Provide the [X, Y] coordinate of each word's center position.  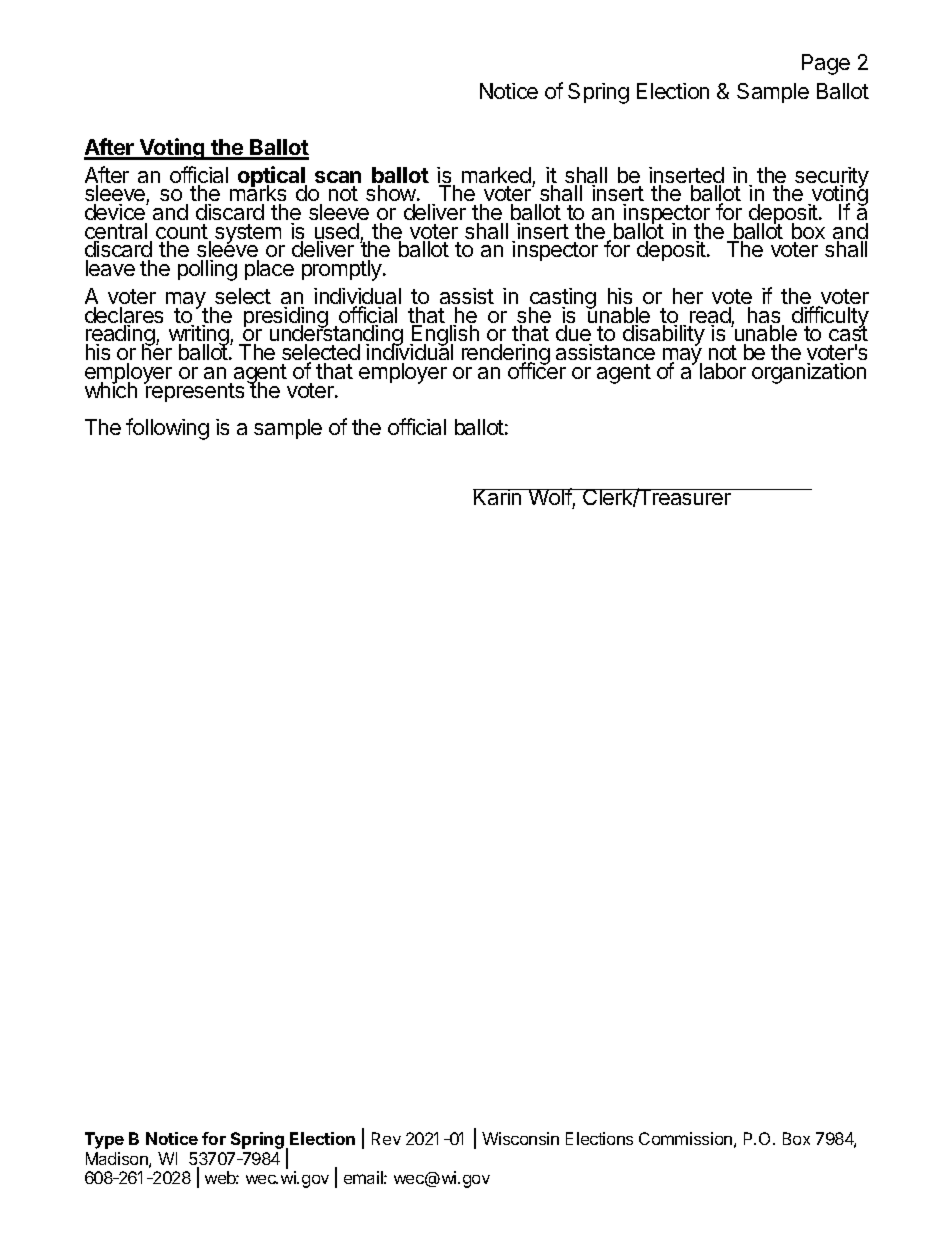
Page [826, 64]
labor [723, 371]
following [167, 429]
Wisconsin [520, 1138]
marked [496, 175]
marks [258, 194]
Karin [498, 497]
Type [104, 1140]
